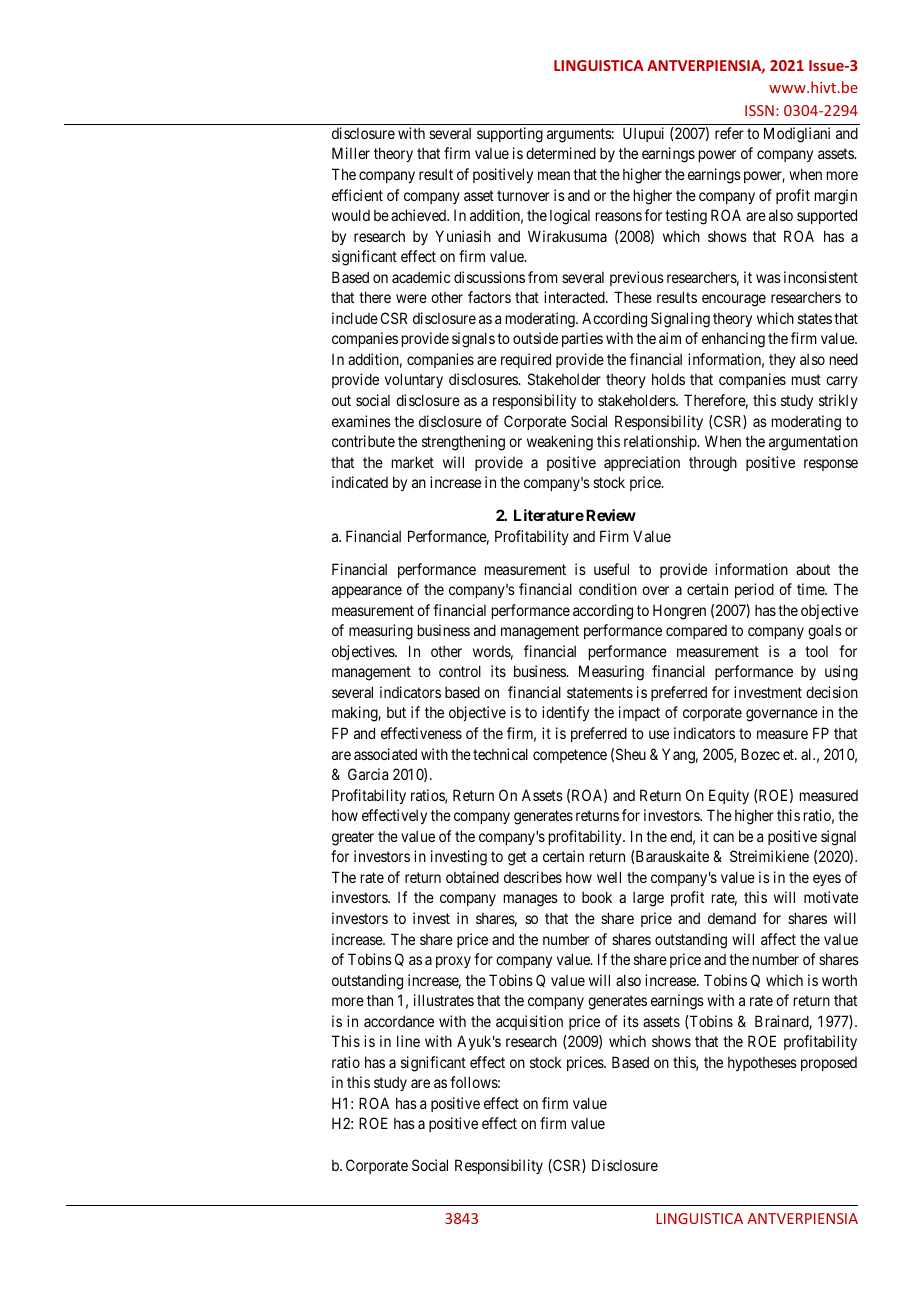 This document has width=924, height=1308. I want to click on time, so click(811, 589).
